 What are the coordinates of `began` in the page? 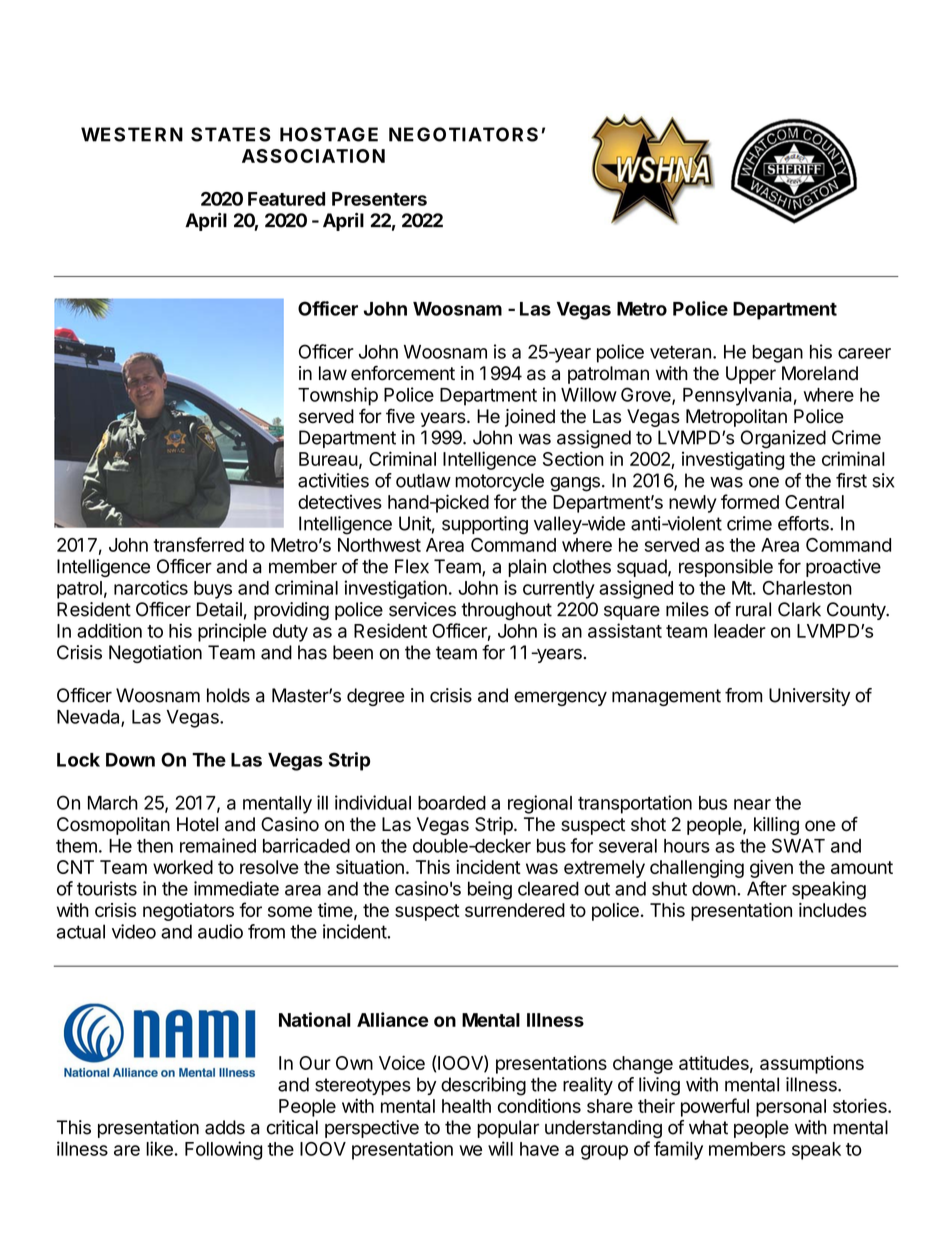 It's located at (777, 354).
